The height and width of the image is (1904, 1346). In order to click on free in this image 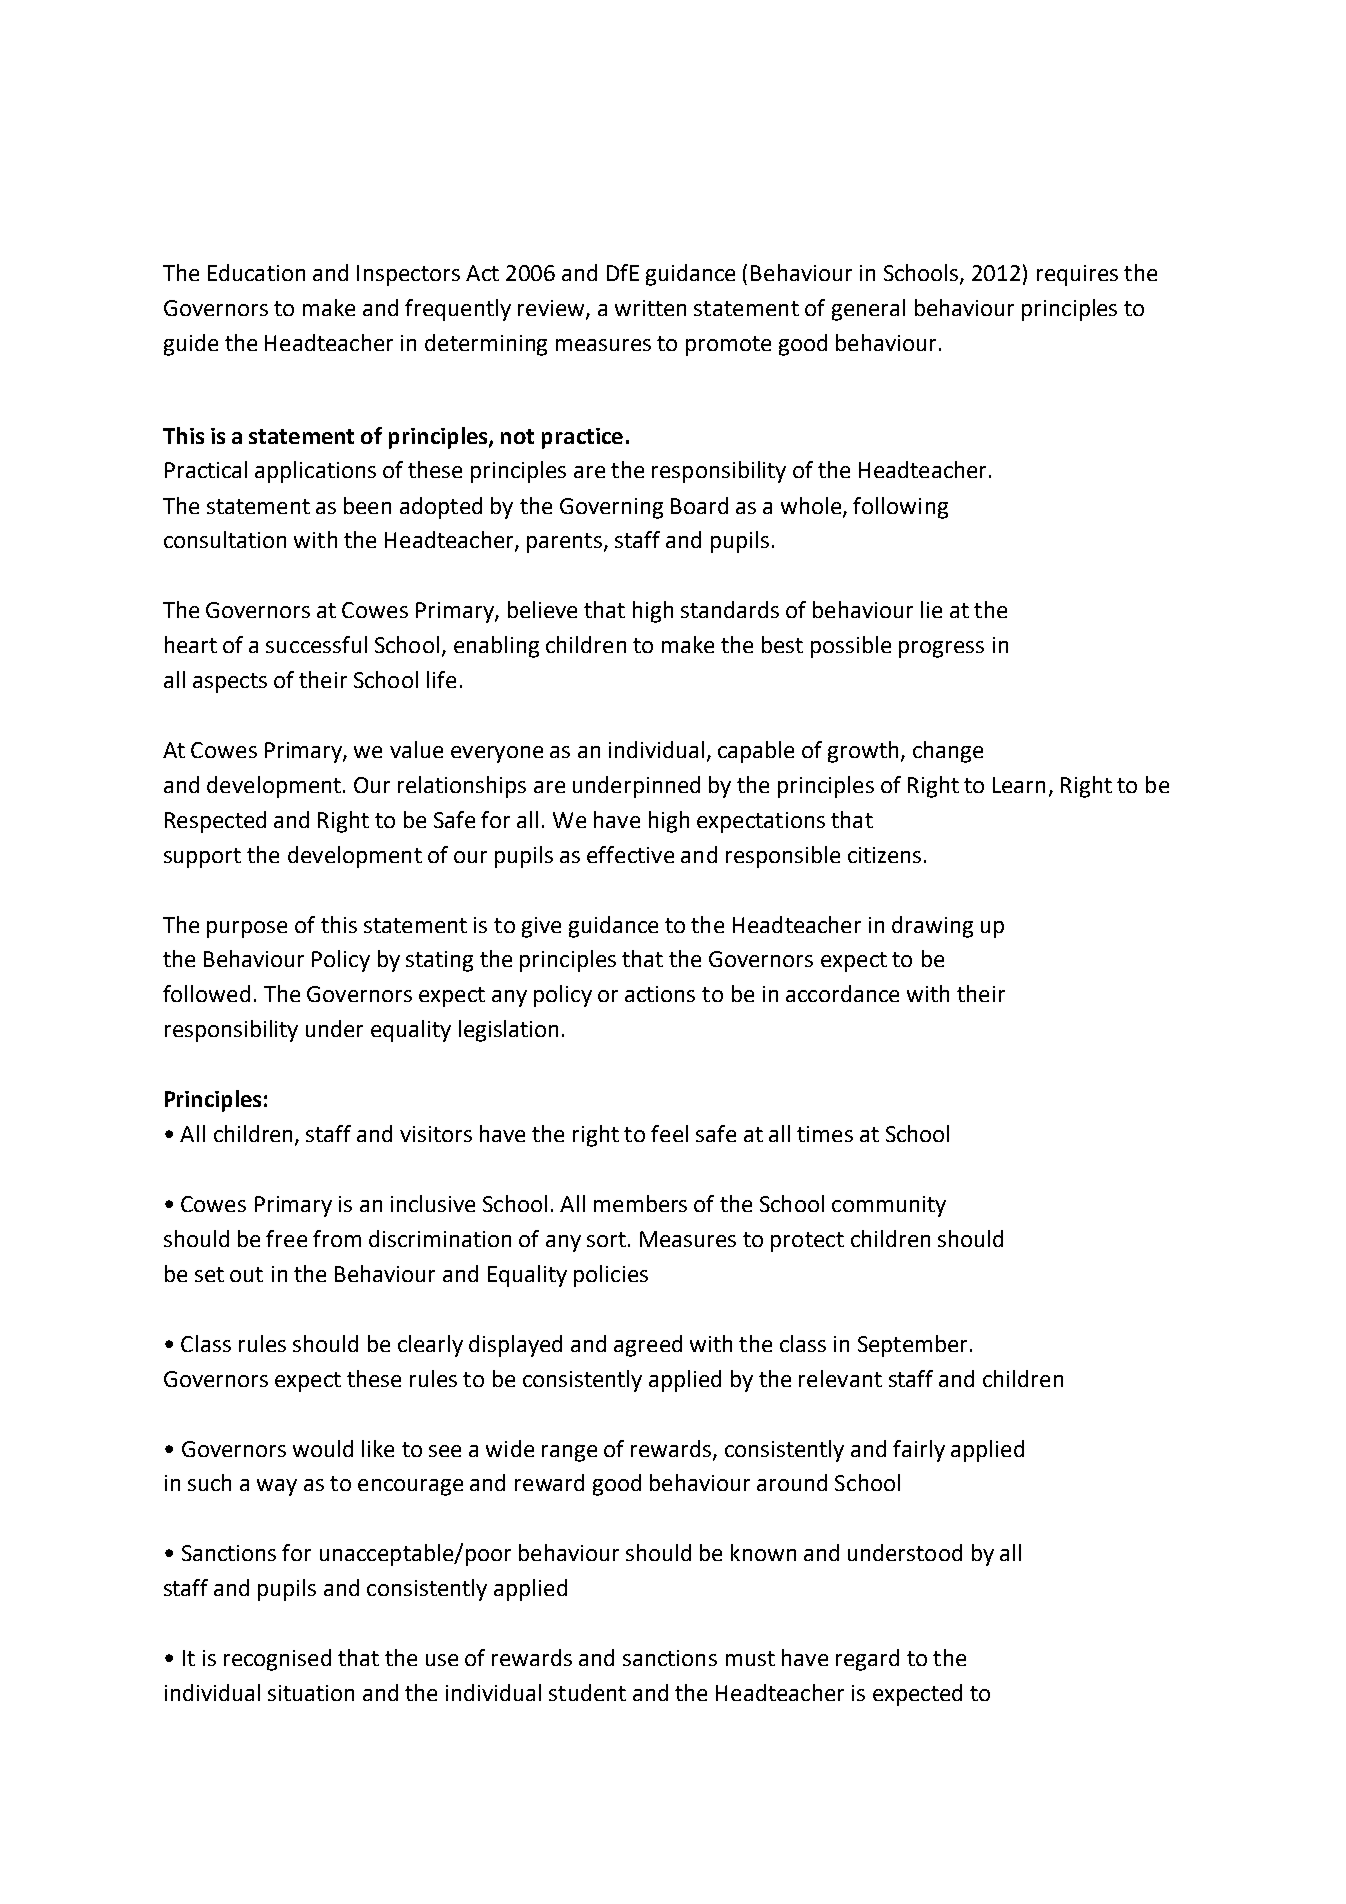, I will do `click(286, 1238)`.
